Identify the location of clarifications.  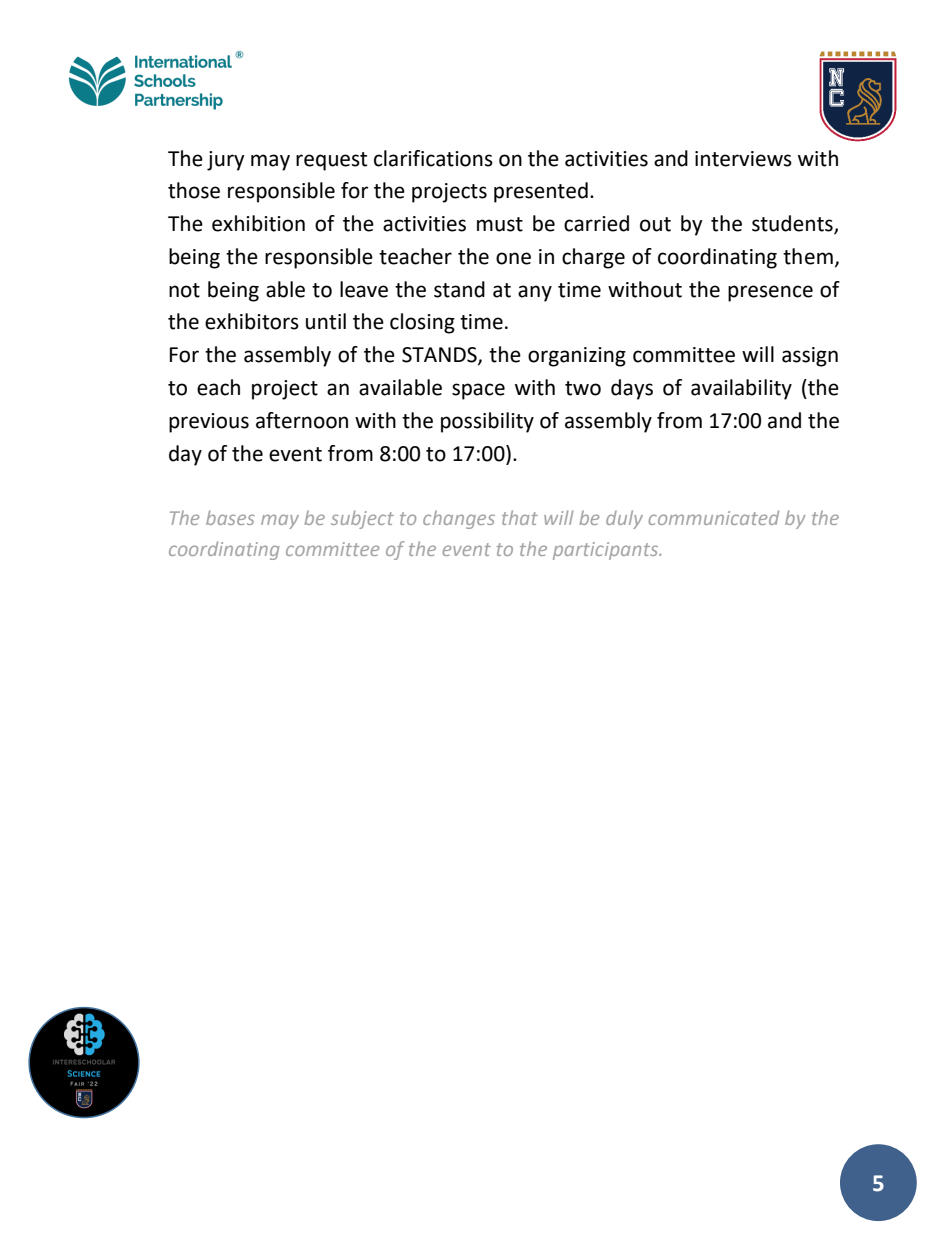
(433, 158).
